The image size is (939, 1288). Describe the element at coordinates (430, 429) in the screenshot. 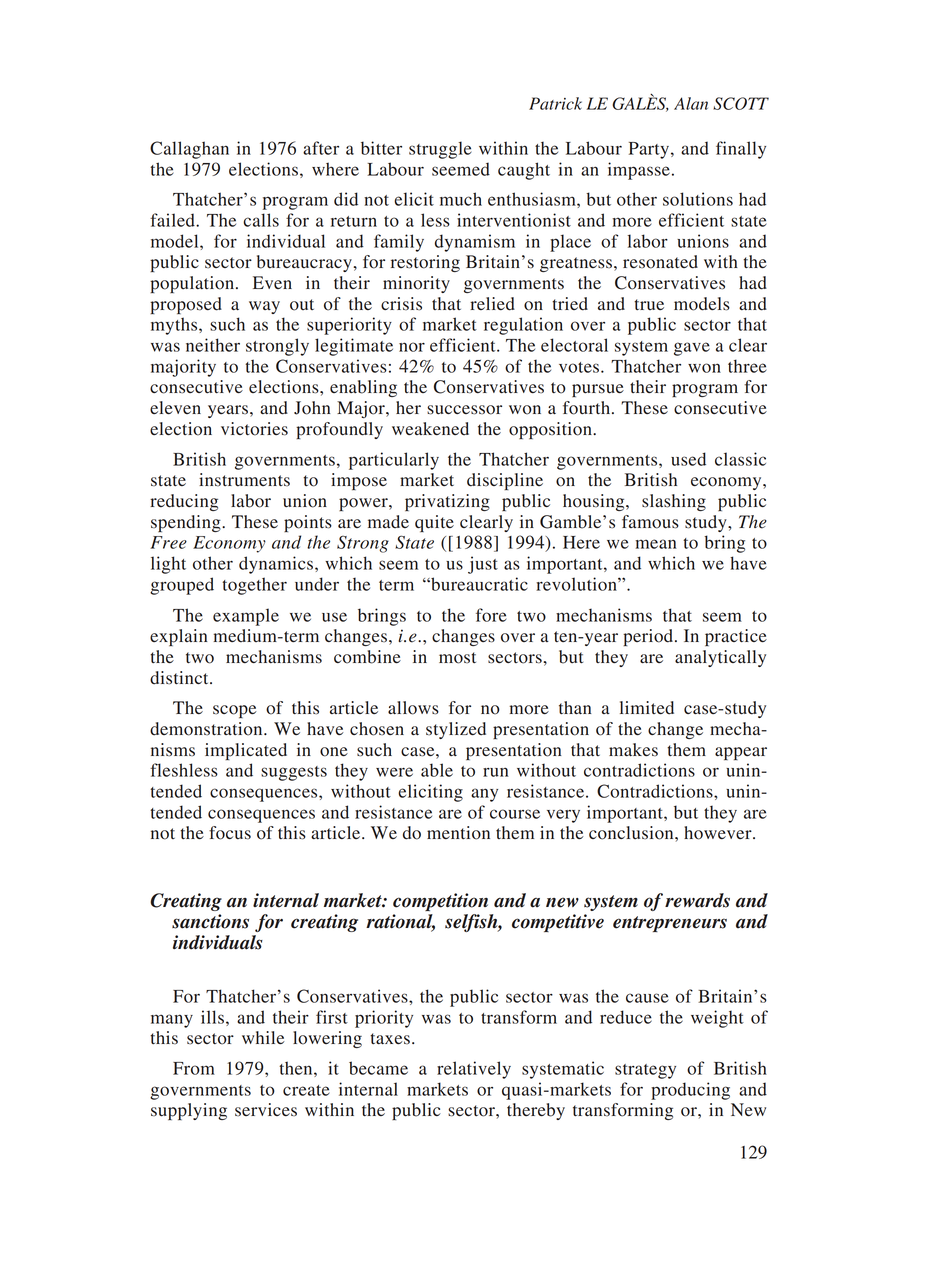

I see `weakened` at that location.
